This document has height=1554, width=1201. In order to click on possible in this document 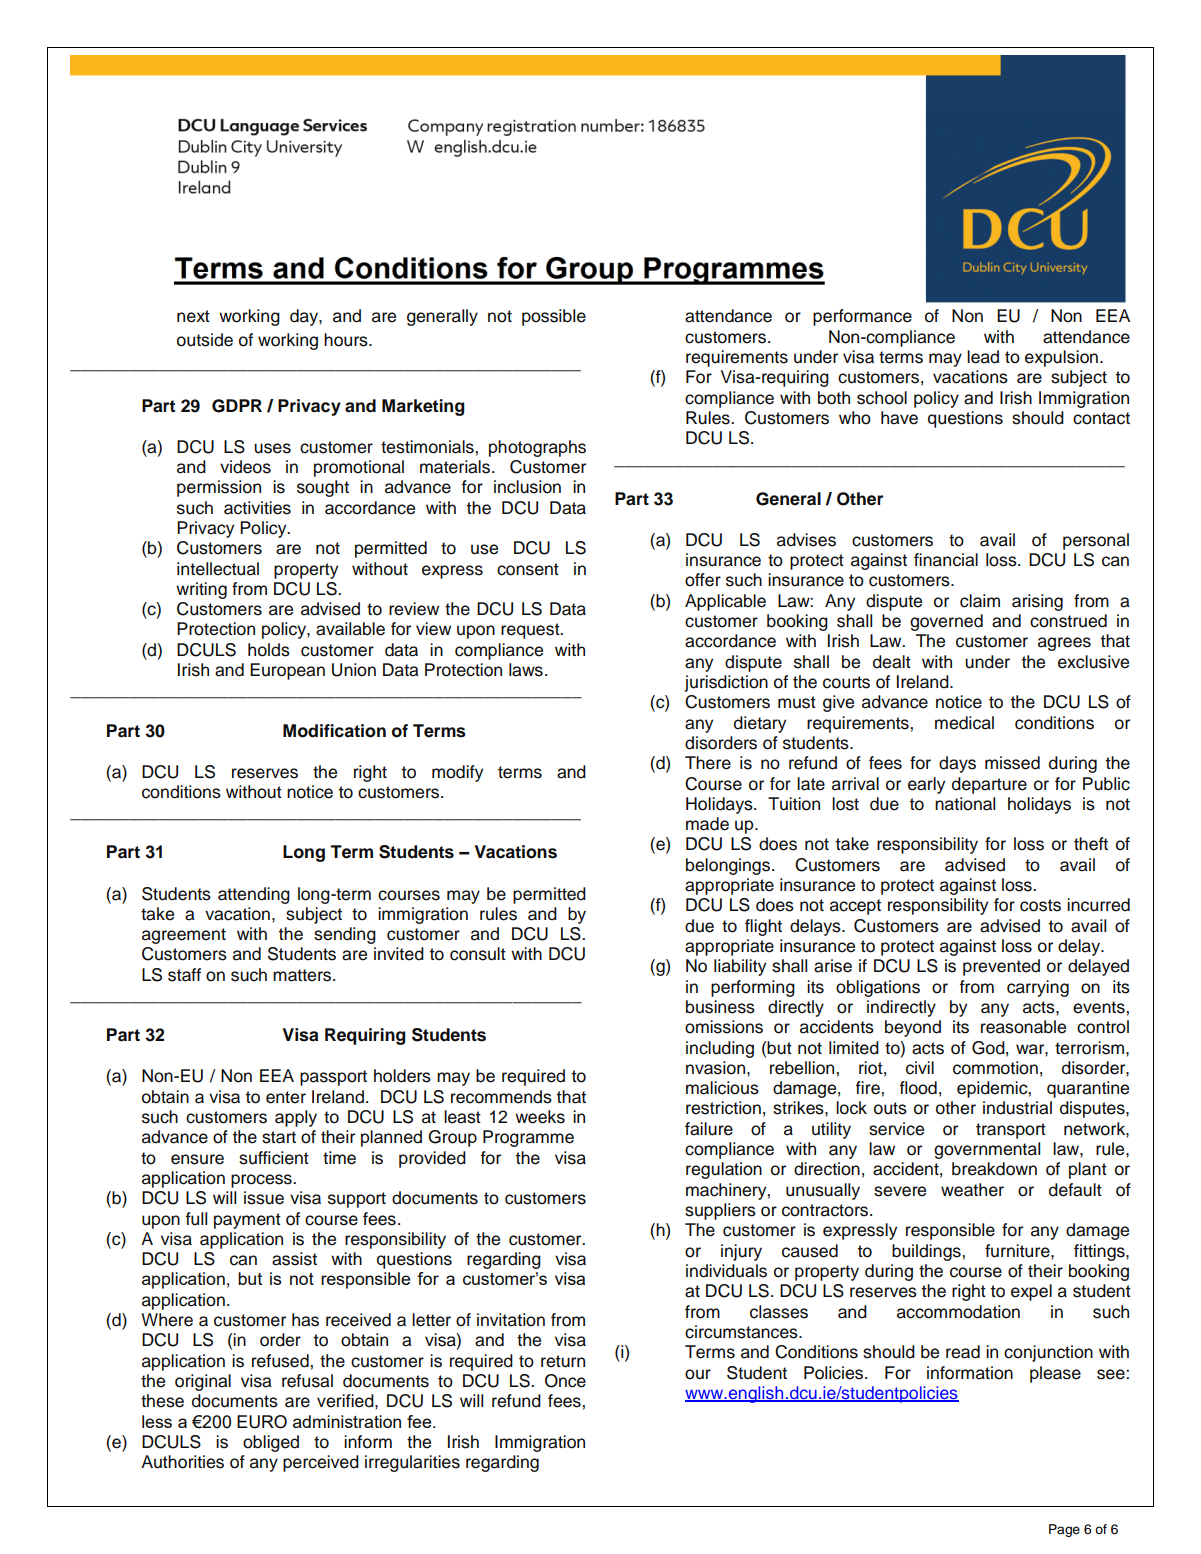, I will do `click(554, 317)`.
